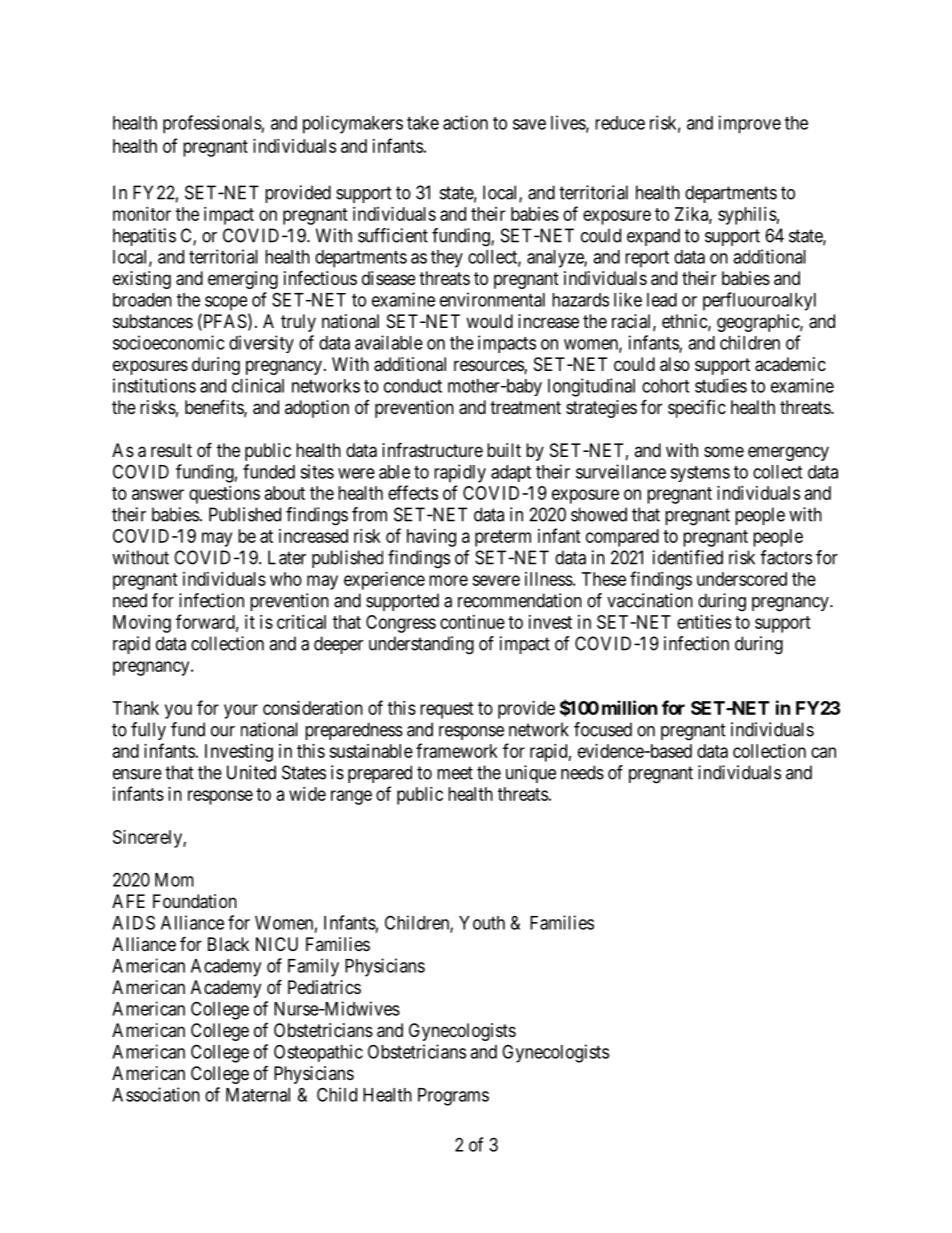 The width and height of the image is (952, 1233). Describe the element at coordinates (603, 729) in the image. I see `focused` at that location.
